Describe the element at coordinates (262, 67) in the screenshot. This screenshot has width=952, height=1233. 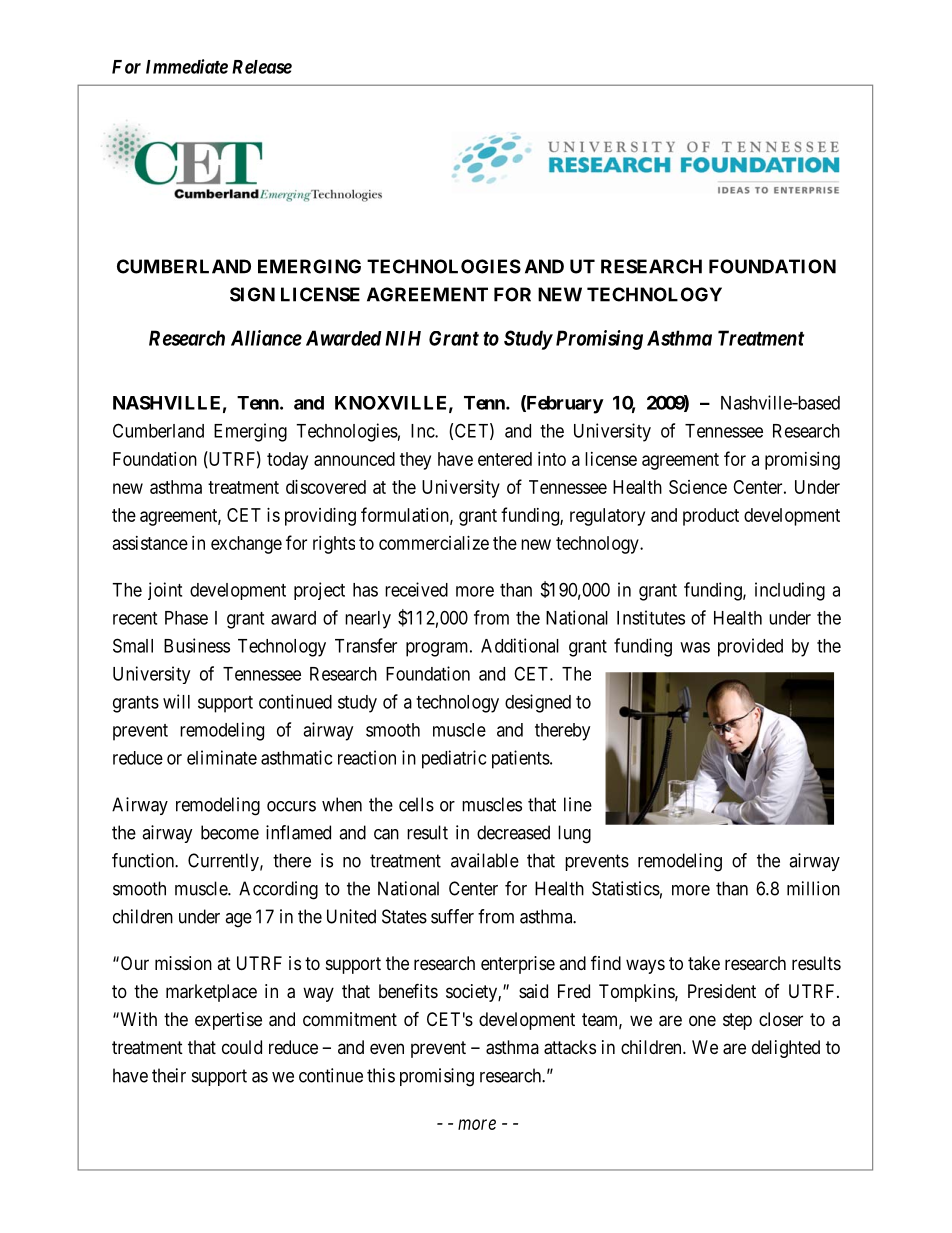
I see `Release` at that location.
